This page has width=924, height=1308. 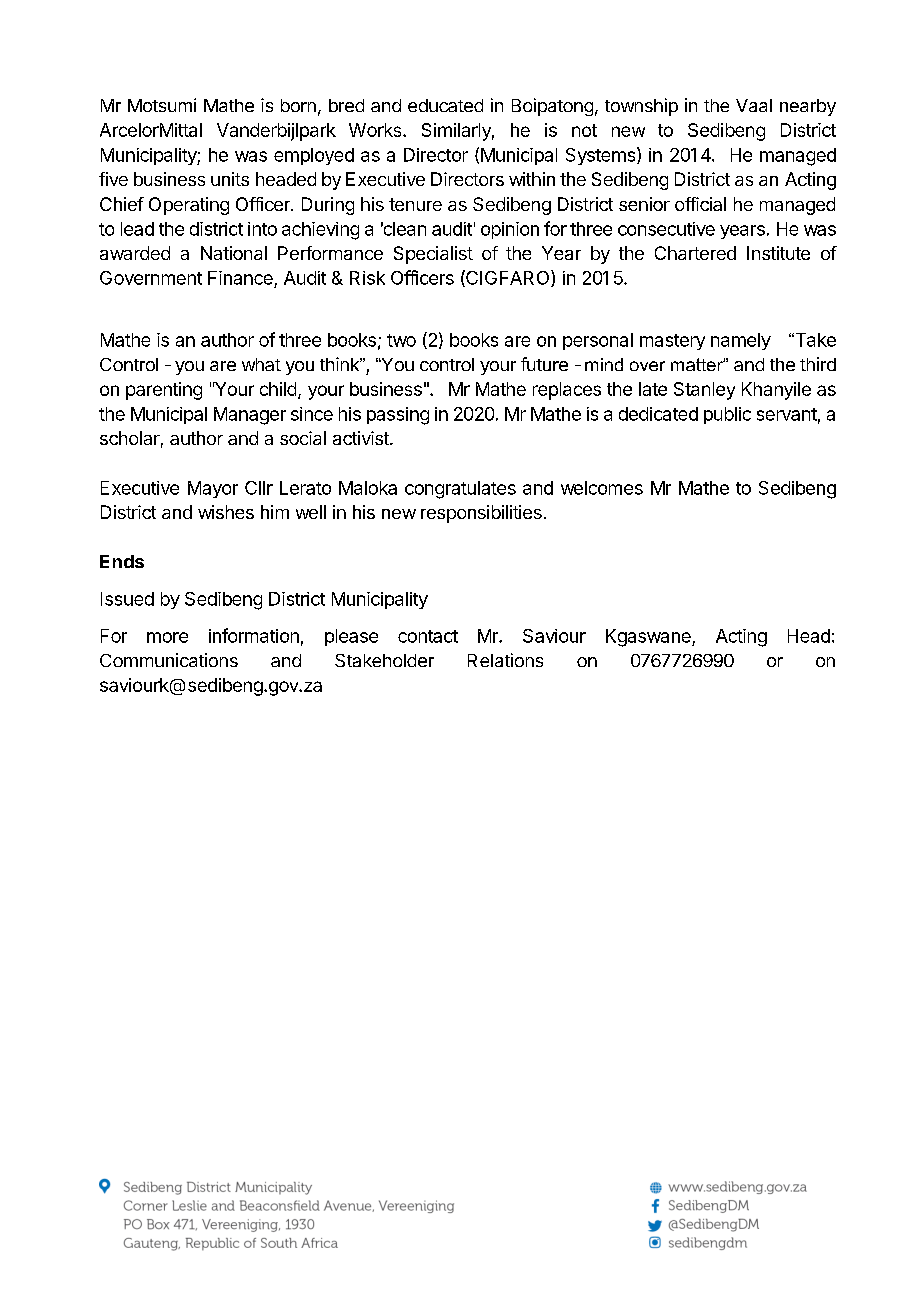 What do you see at coordinates (481, 514) in the page?
I see `responsibilities` at bounding box center [481, 514].
